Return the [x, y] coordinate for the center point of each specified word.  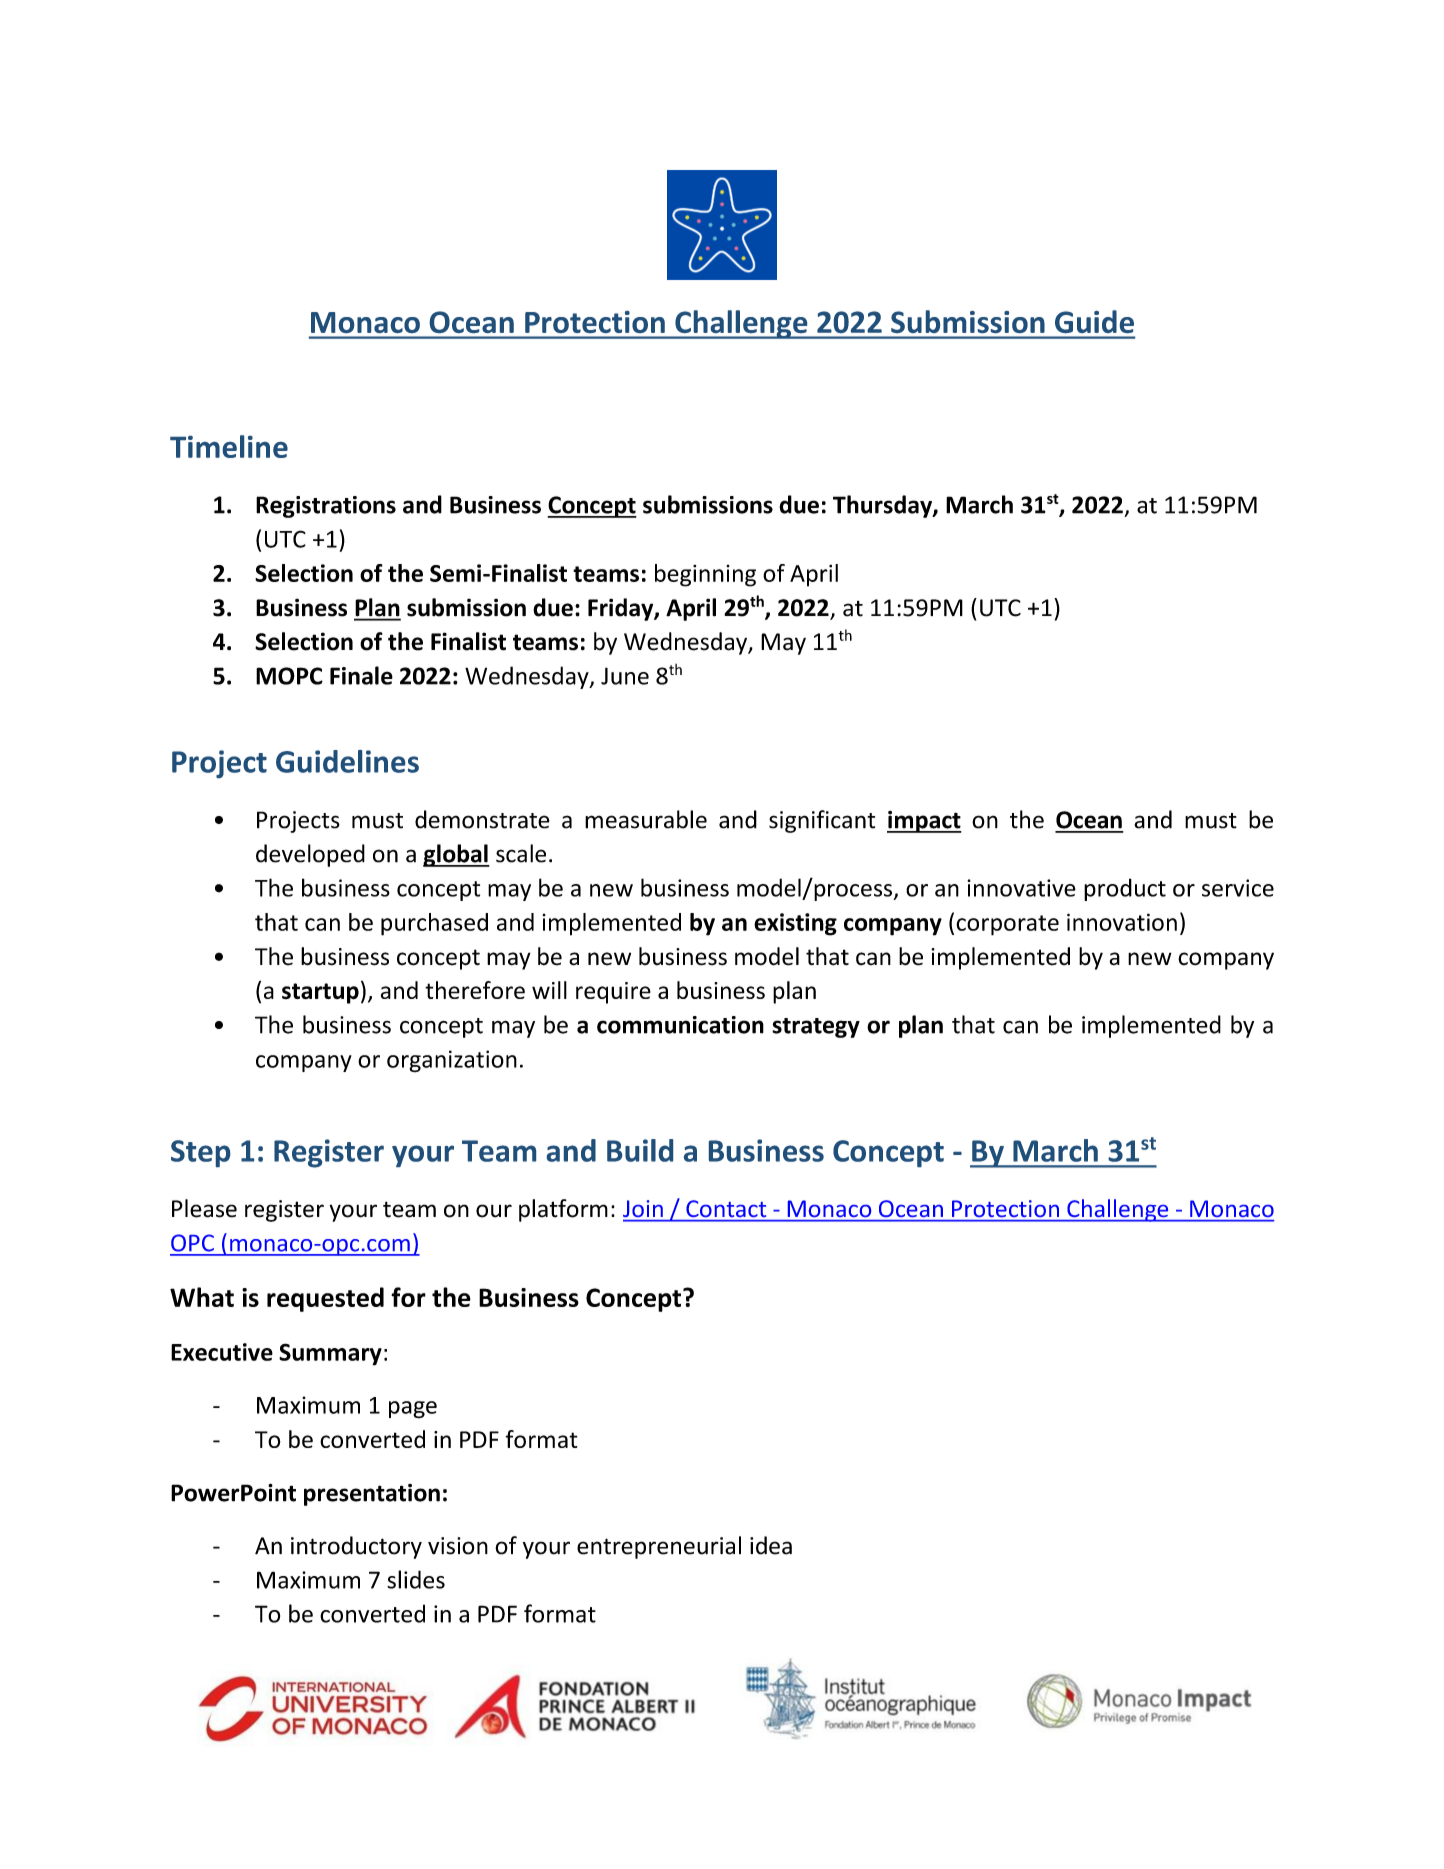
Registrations [326, 507]
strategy [816, 1028]
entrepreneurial [659, 1547]
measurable [646, 819]
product [1125, 889]
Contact [726, 1208]
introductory [356, 1547]
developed [310, 855]
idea [771, 1545]
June [625, 676]
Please [204, 1208]
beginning [705, 575]
